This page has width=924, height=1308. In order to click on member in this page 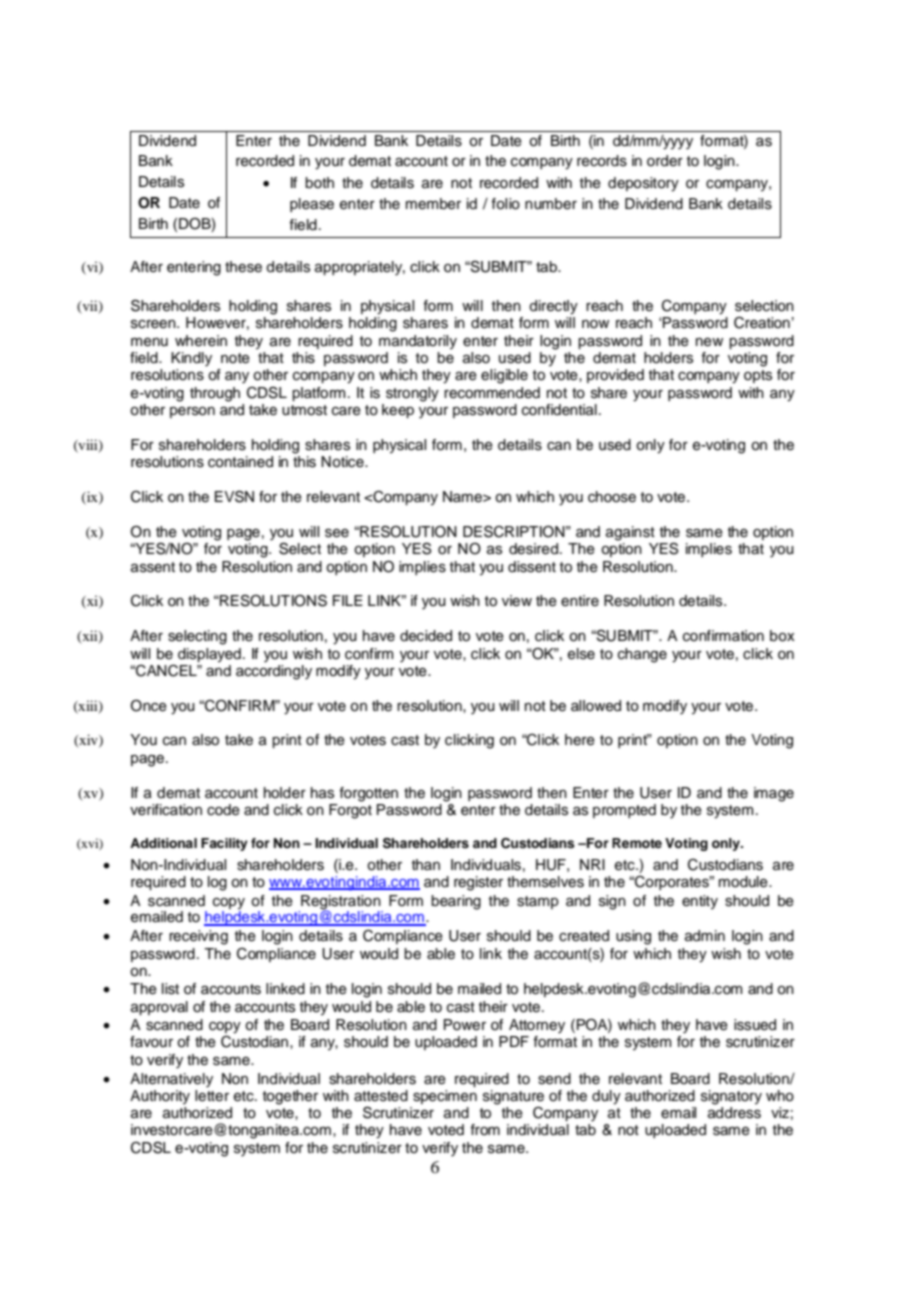, I will do `click(433, 204)`.
